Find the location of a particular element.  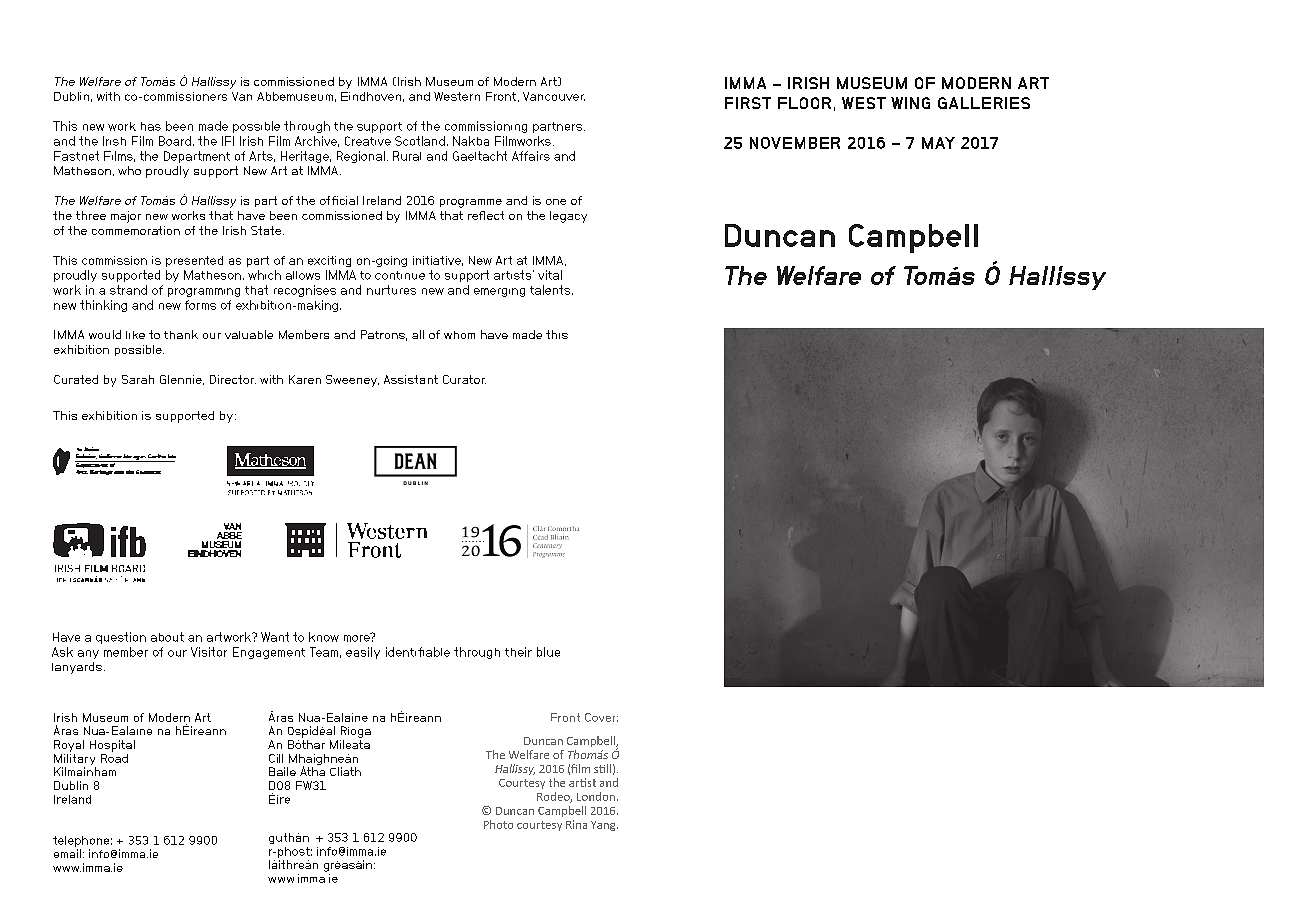

WING is located at coordinates (910, 103).
